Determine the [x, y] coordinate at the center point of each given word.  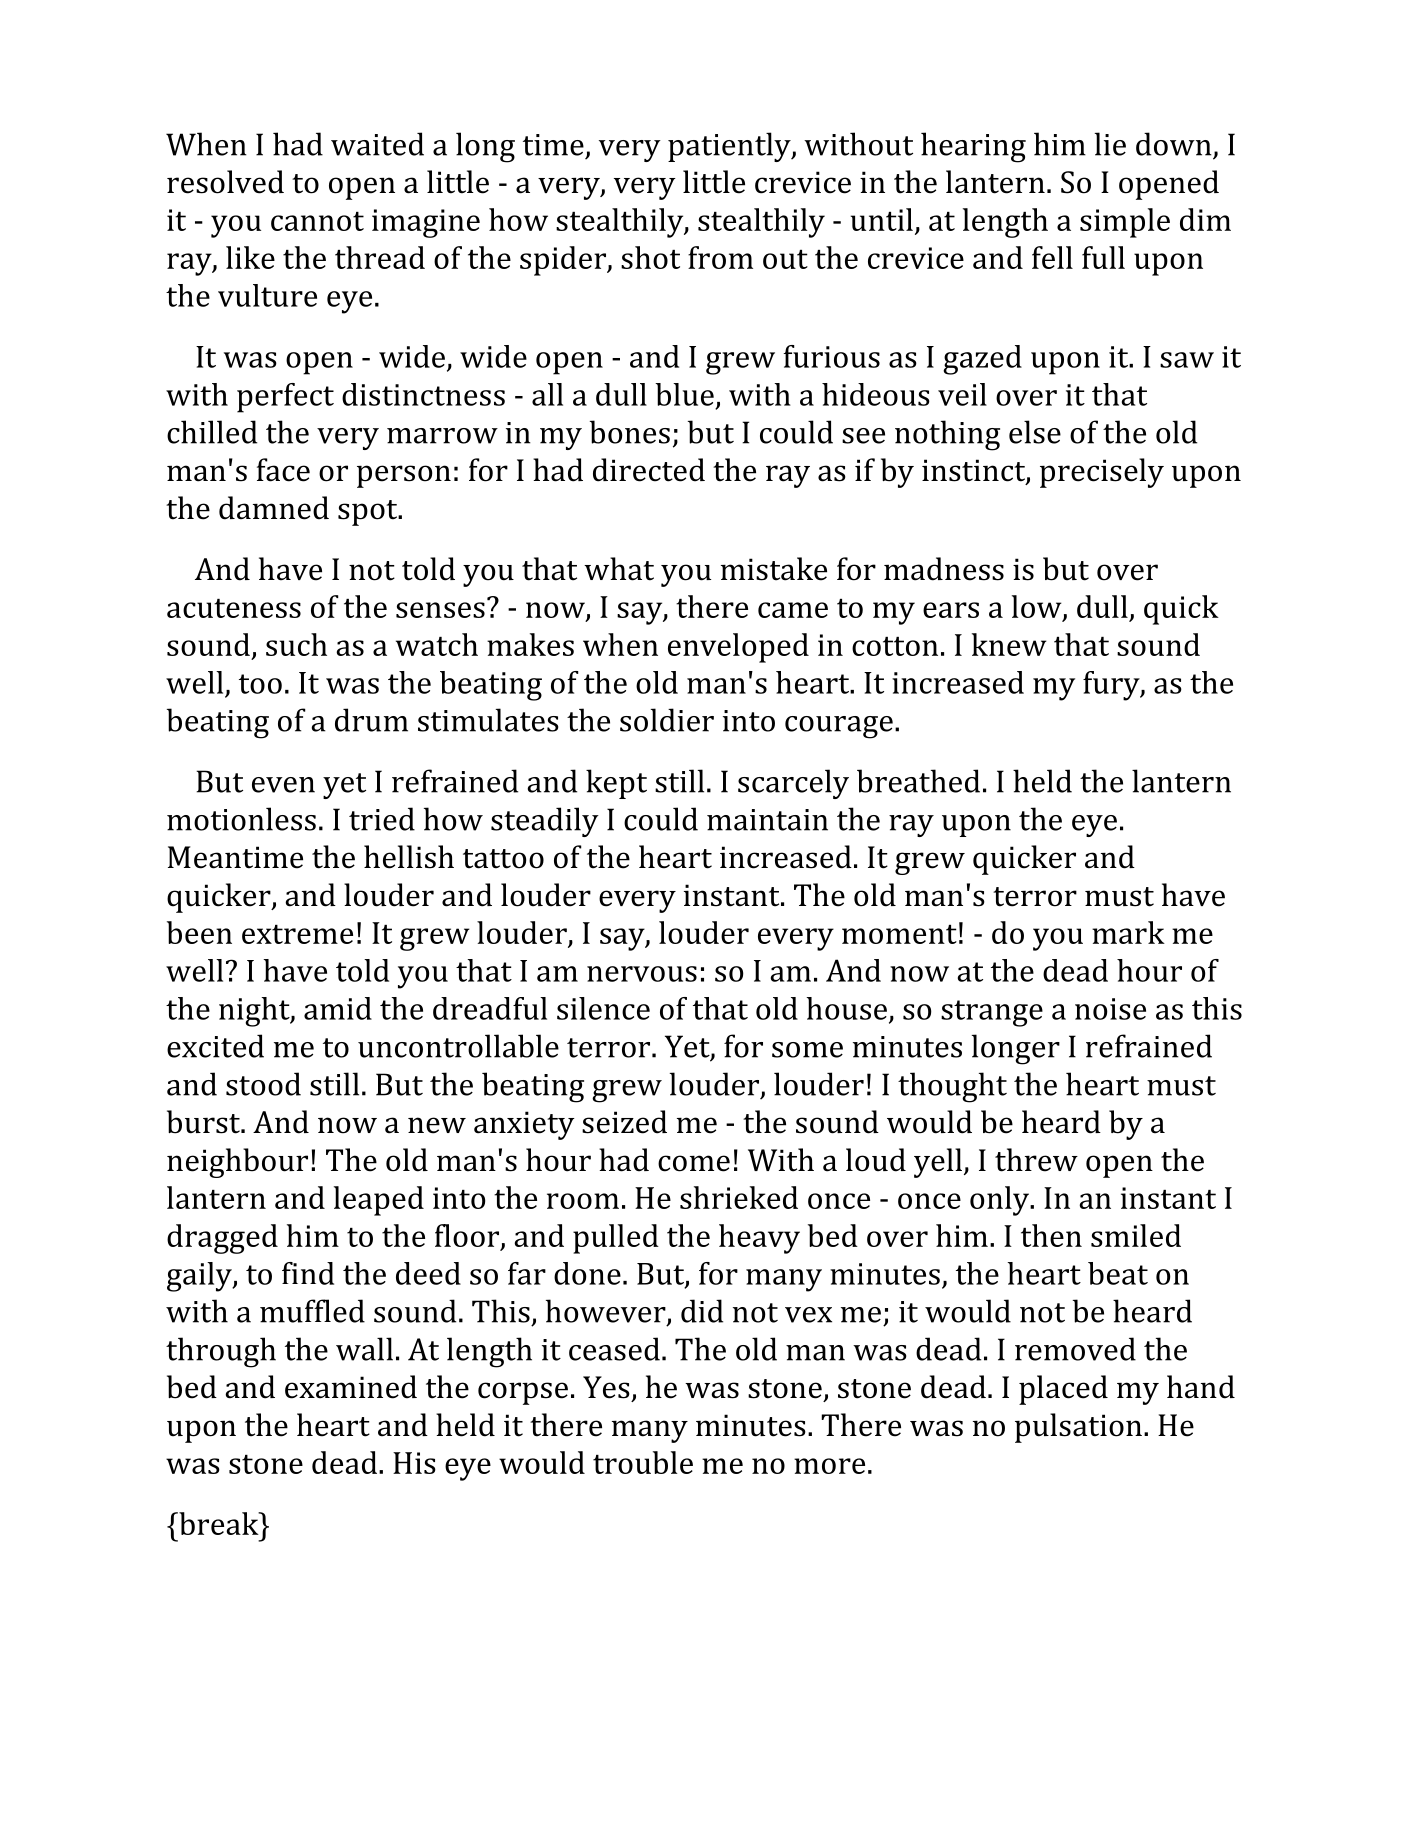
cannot [317, 221]
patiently [730, 147]
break [219, 1523]
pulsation [1078, 1428]
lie [1110, 144]
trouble [643, 1462]
